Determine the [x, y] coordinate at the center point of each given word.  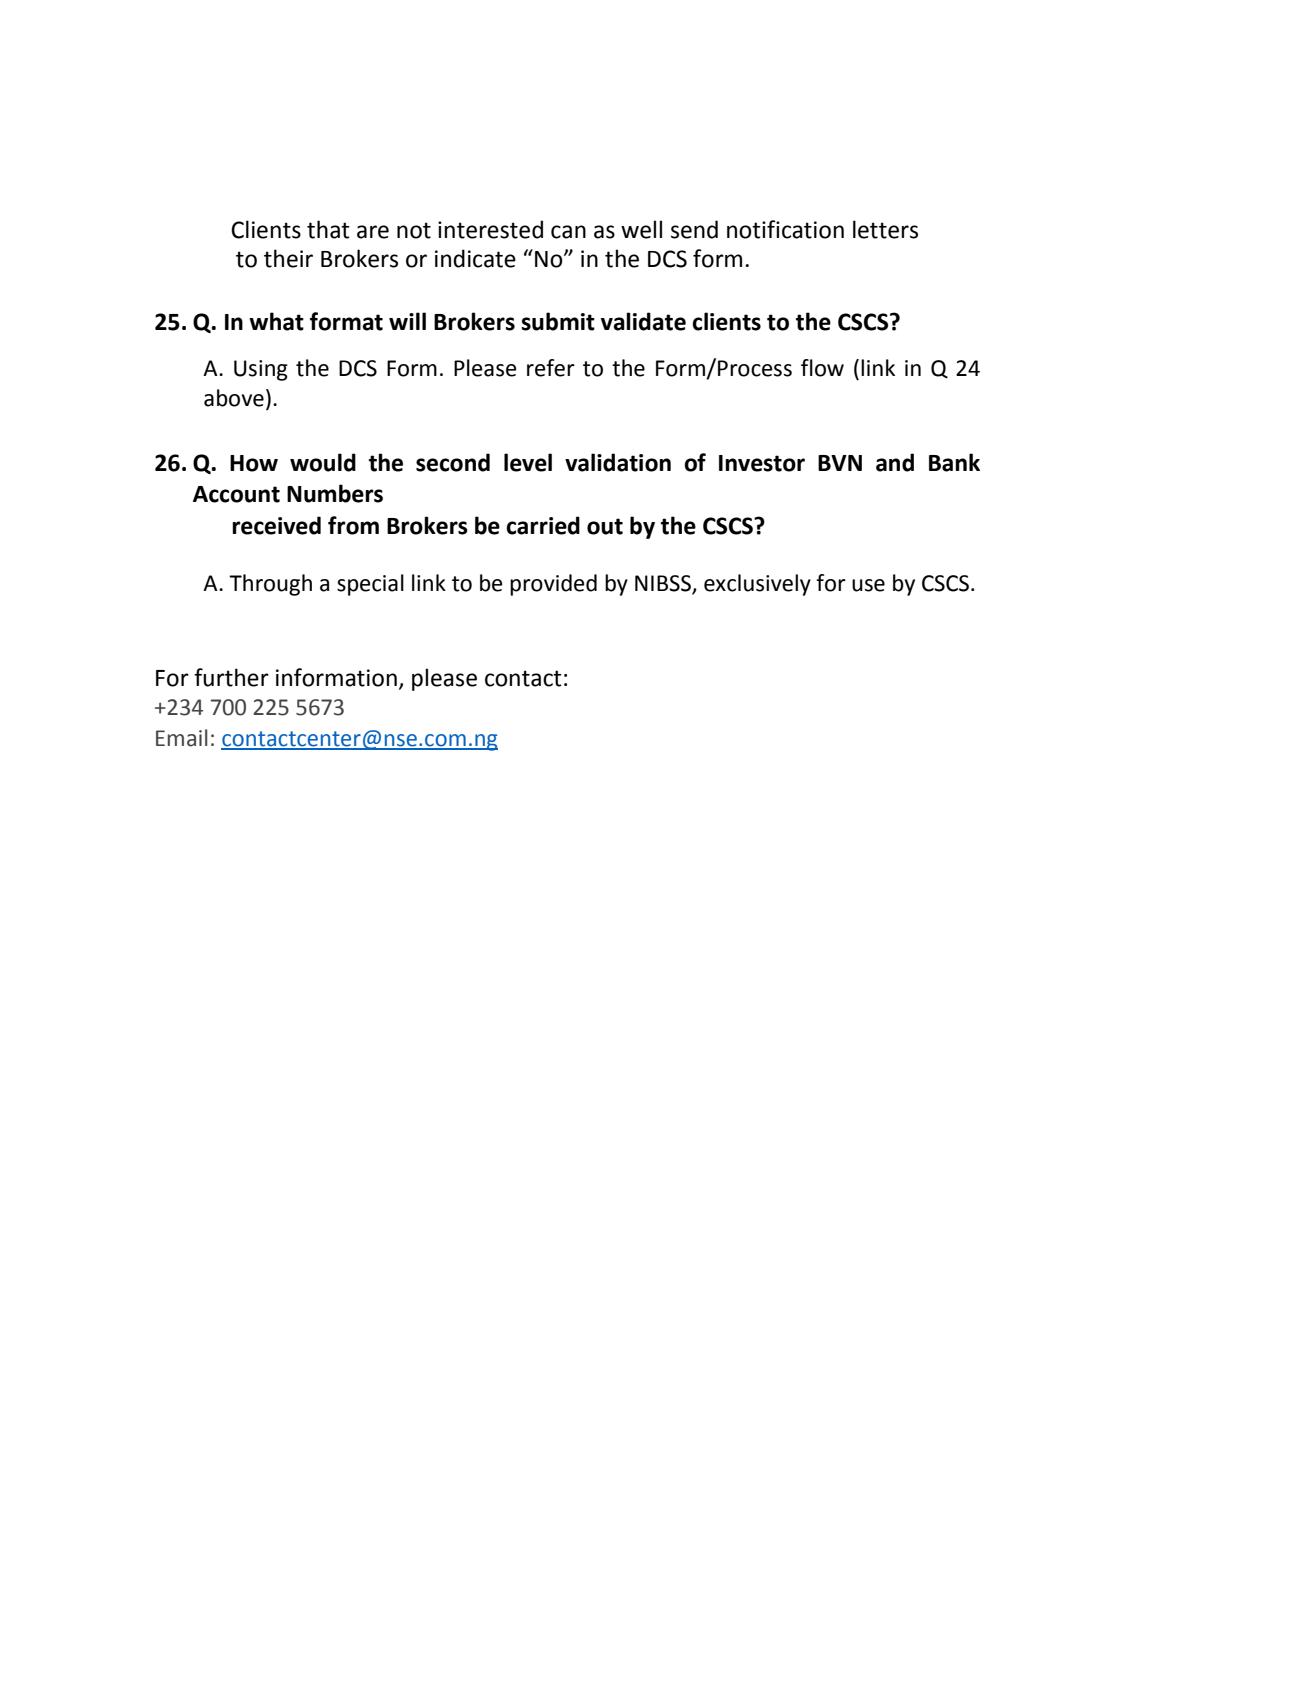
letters [885, 229]
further [231, 677]
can [568, 232]
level [528, 462]
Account [236, 494]
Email [182, 738]
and [895, 462]
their [288, 258]
